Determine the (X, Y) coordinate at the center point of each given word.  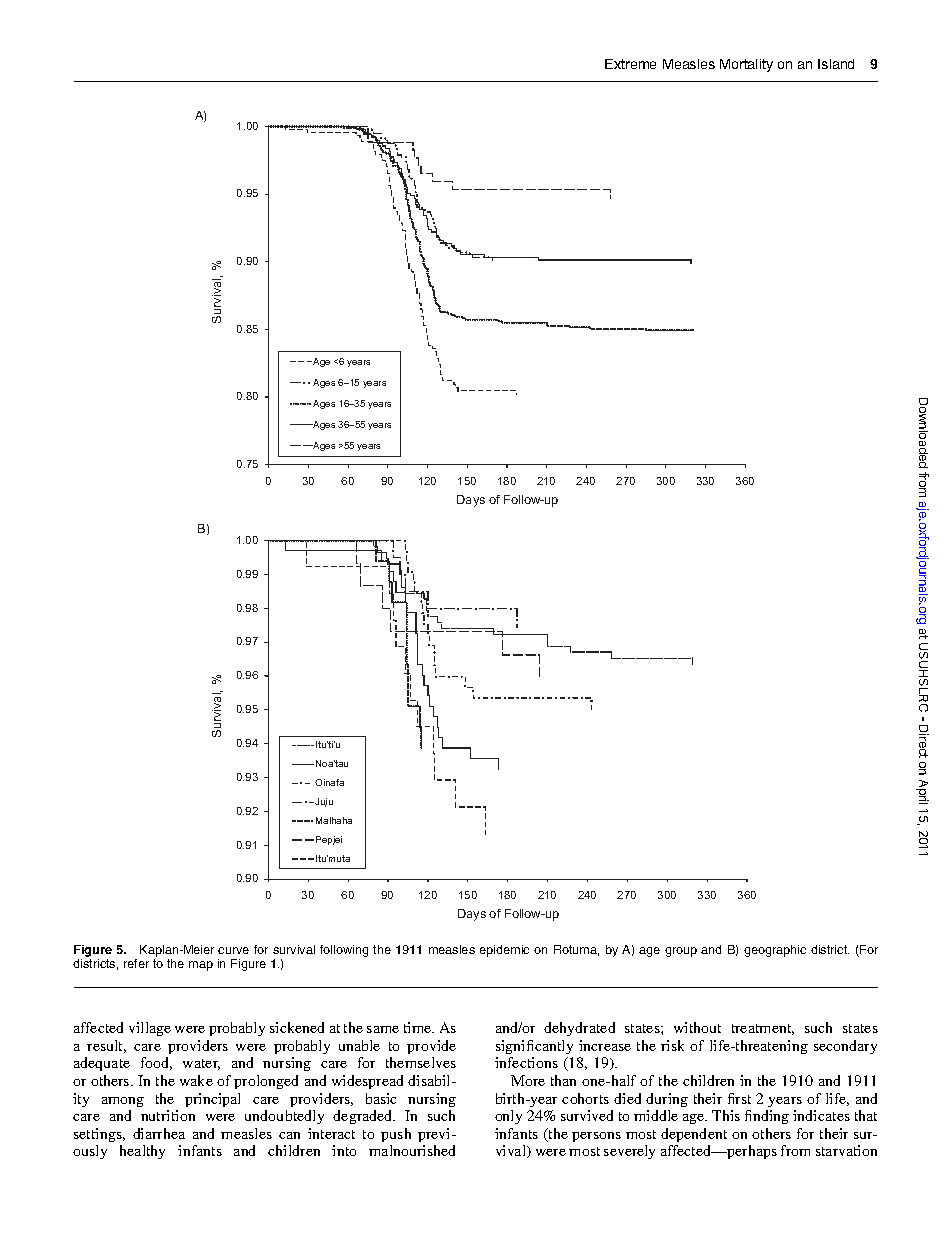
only (508, 1117)
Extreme (630, 64)
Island (836, 64)
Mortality (746, 65)
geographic (775, 951)
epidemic (504, 951)
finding (767, 1117)
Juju (323, 802)
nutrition (168, 1115)
